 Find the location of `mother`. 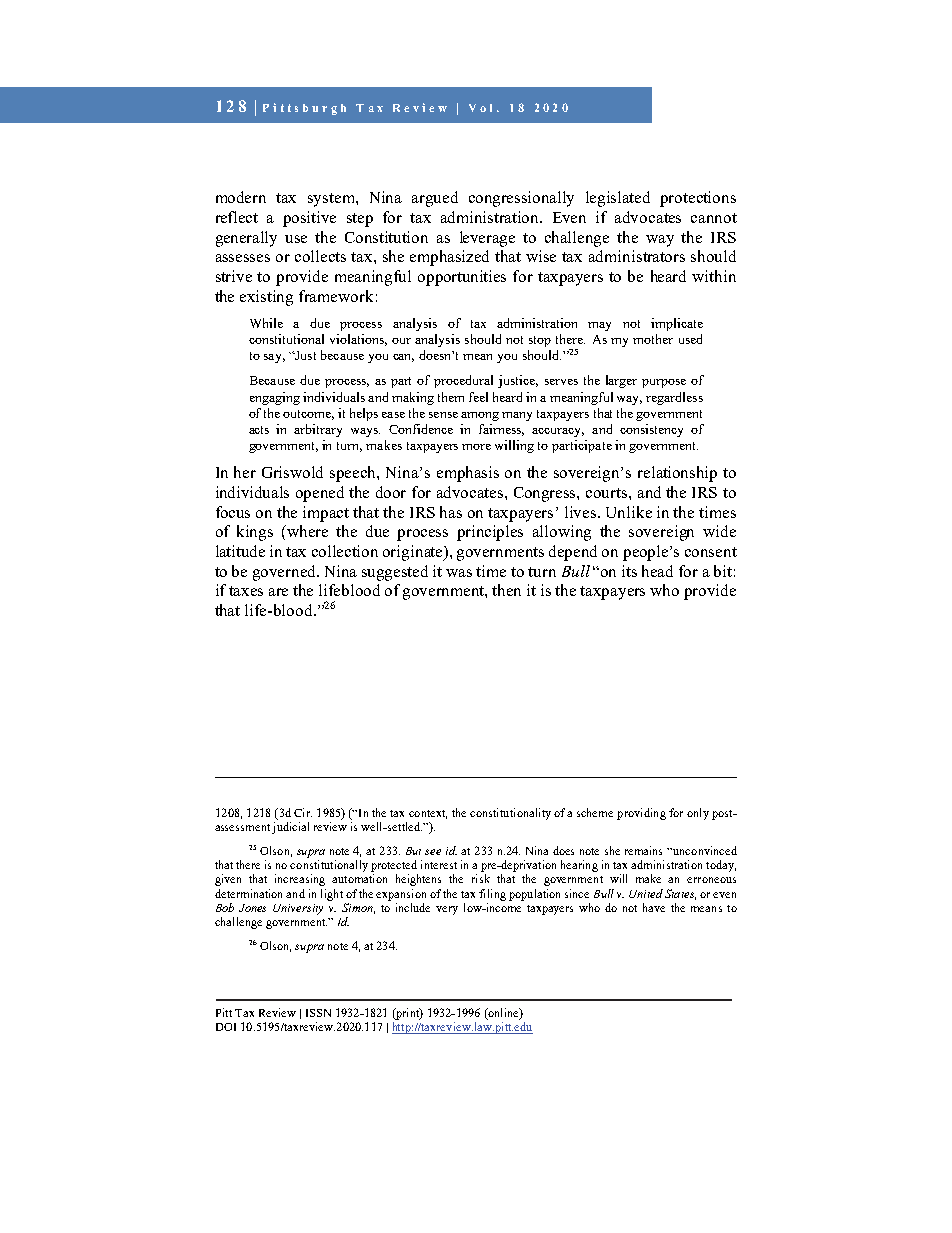

mother is located at coordinates (653, 339).
